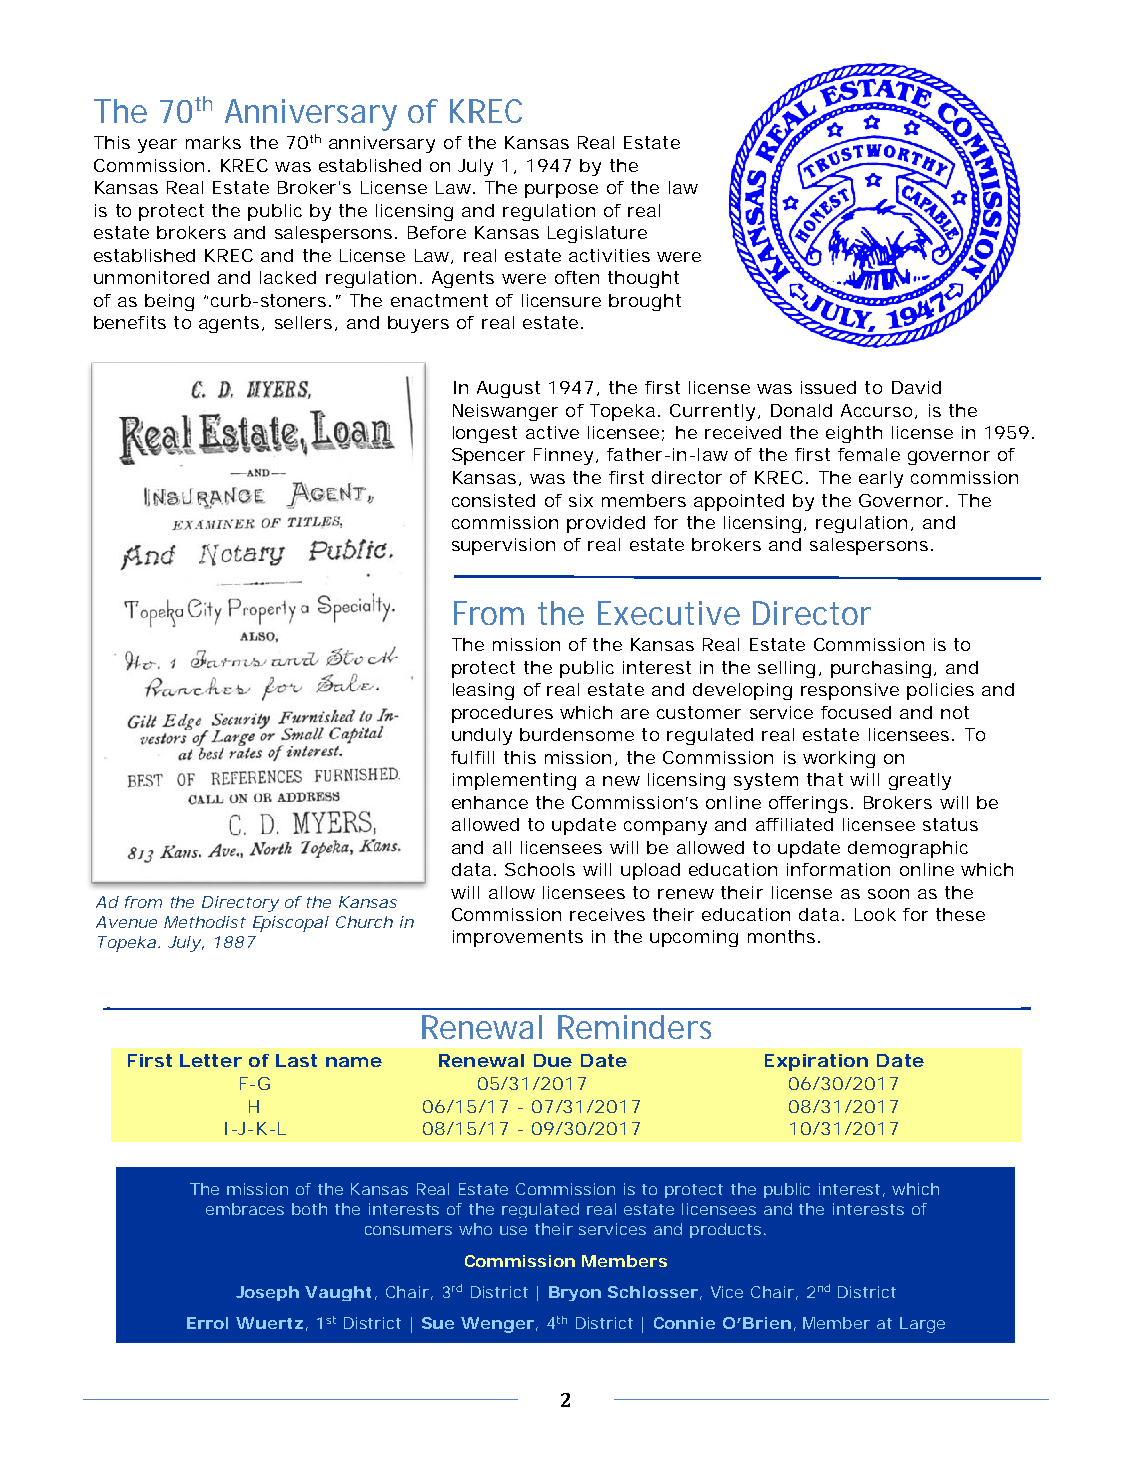 This document has width=1132, height=1465. What do you see at coordinates (472, 757) in the document?
I see `fulfill` at bounding box center [472, 757].
